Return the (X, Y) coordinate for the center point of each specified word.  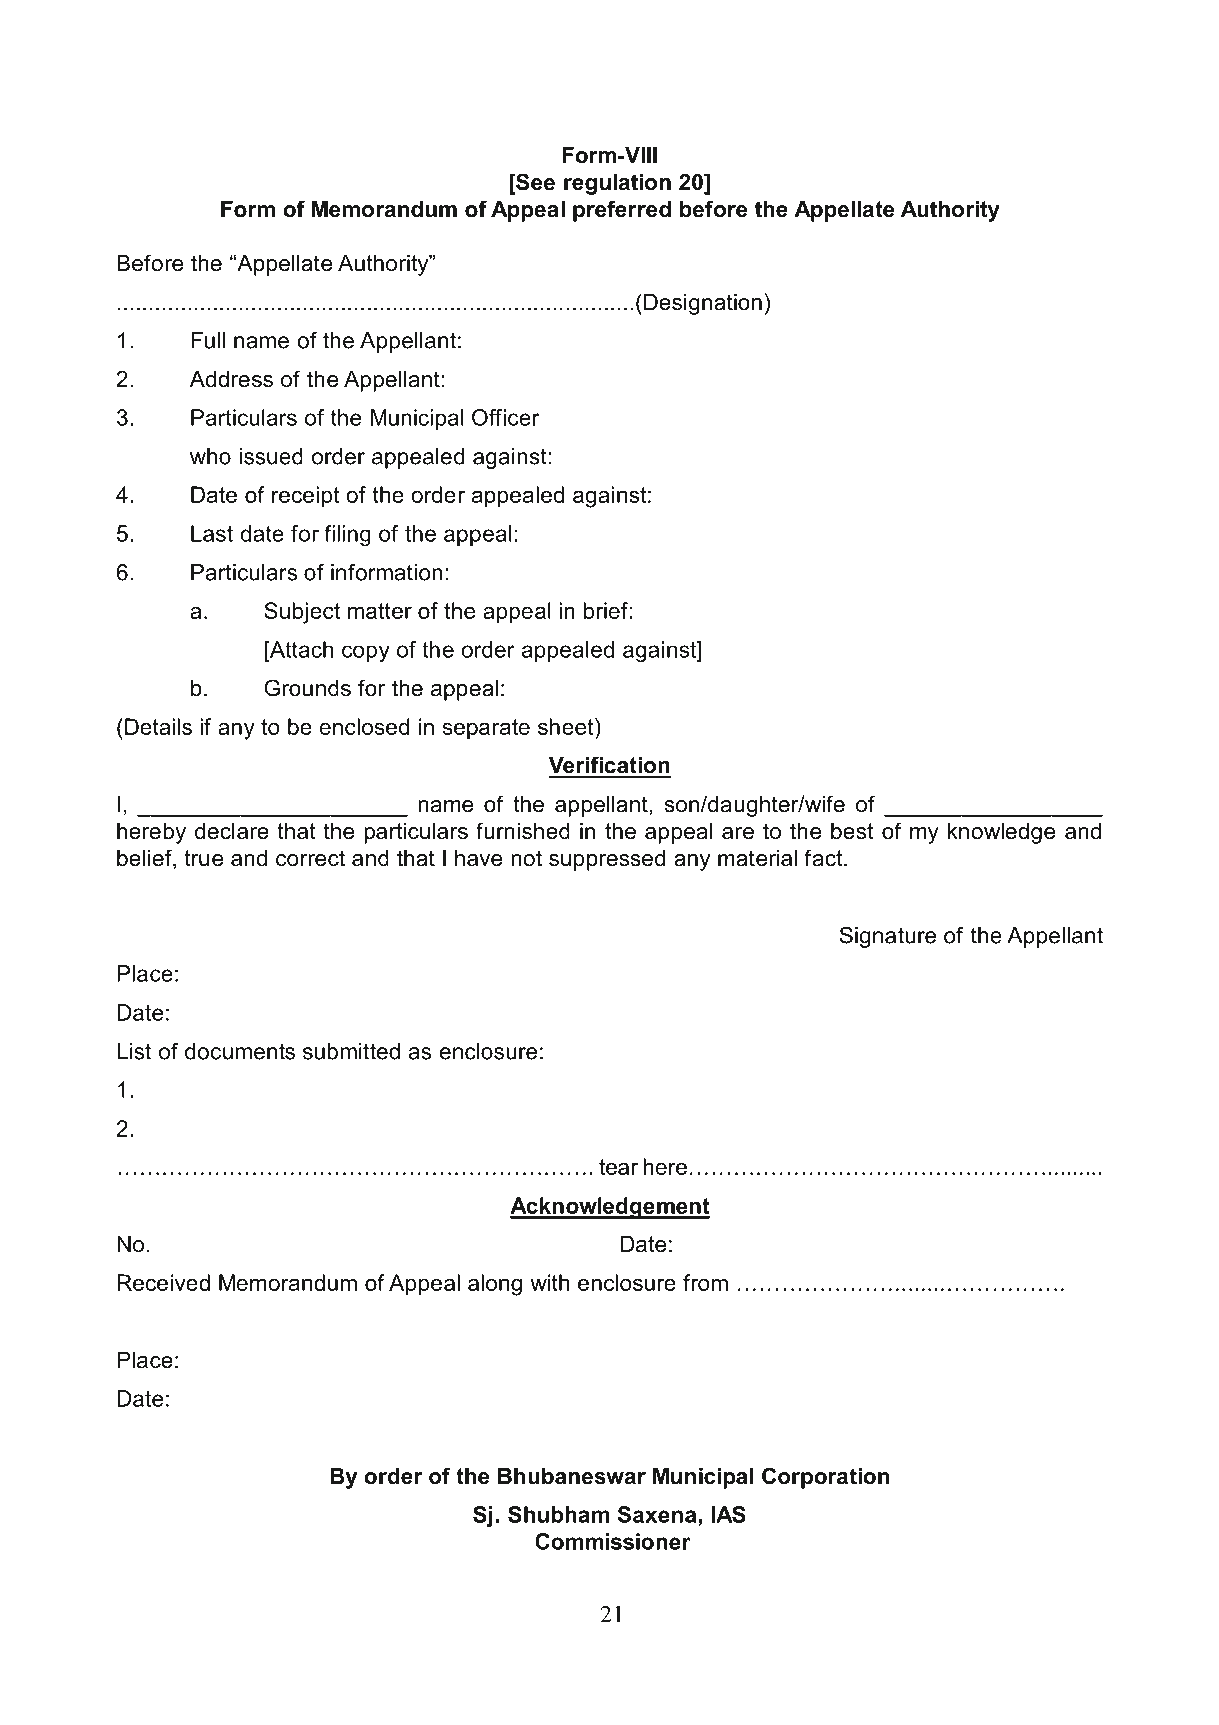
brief (607, 610)
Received (163, 1282)
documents (240, 1051)
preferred (622, 211)
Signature (888, 937)
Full (208, 340)
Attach (300, 649)
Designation (703, 304)
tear (618, 1167)
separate (486, 729)
